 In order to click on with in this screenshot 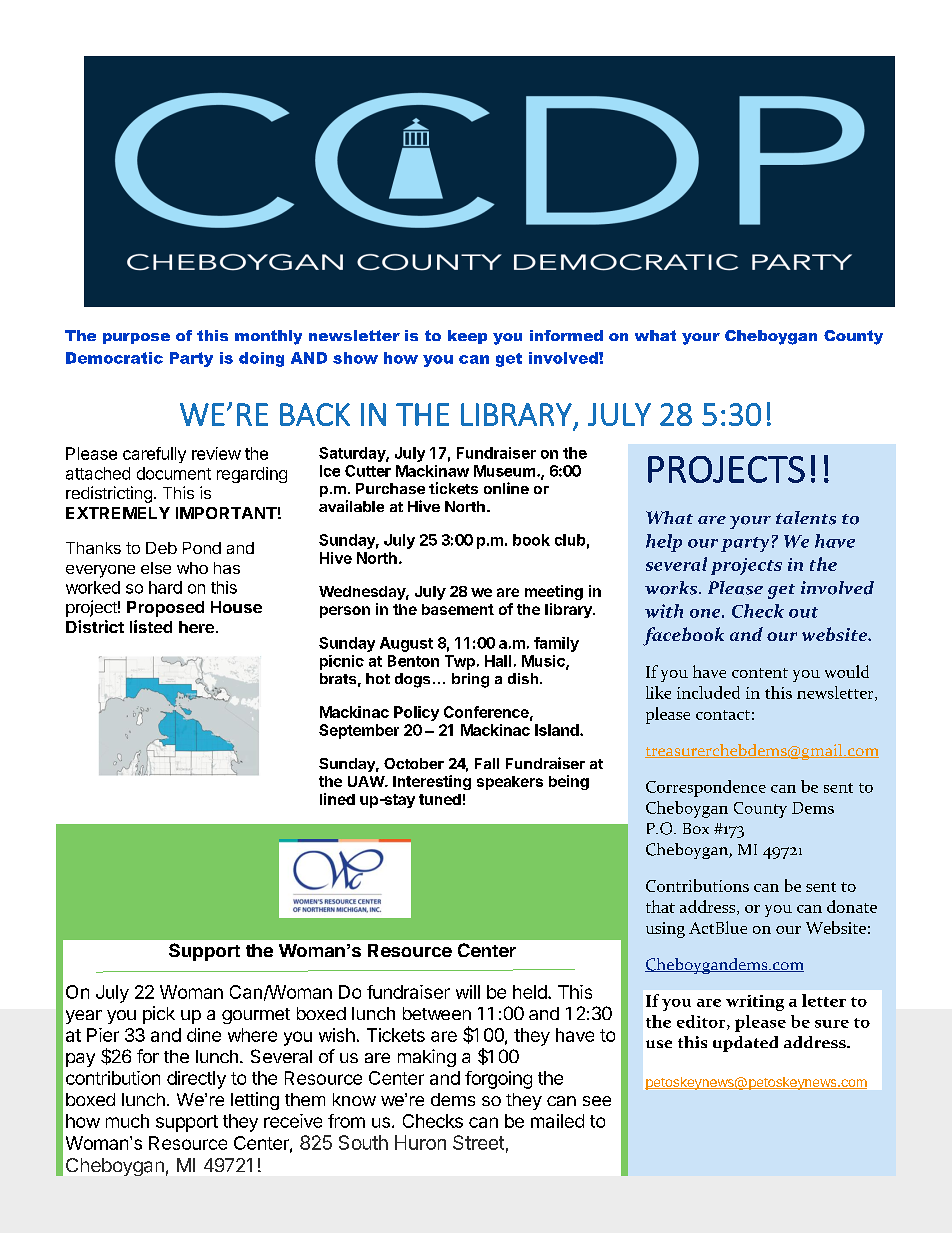, I will do `click(664, 611)`.
